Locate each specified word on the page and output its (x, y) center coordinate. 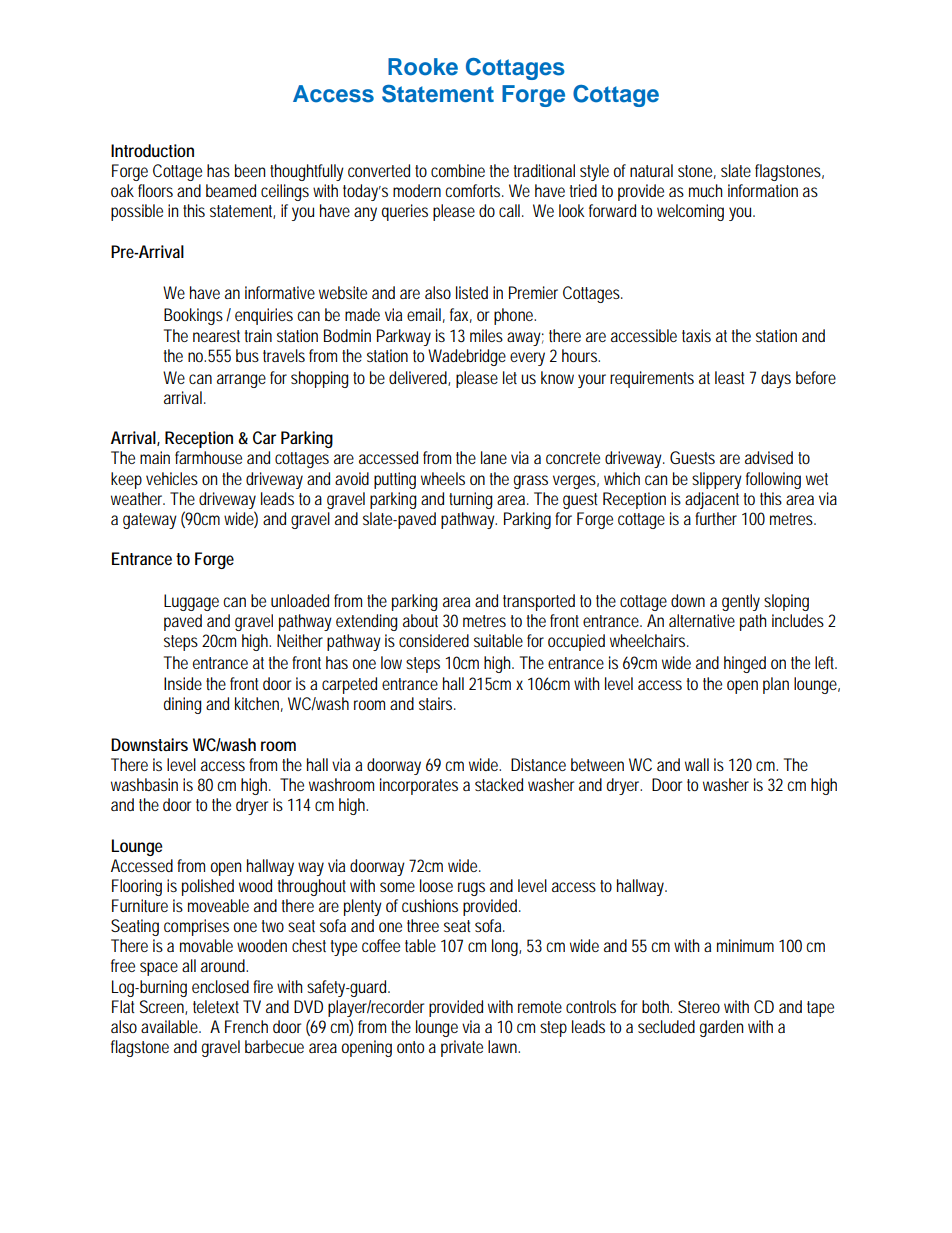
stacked (499, 784)
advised (769, 457)
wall (697, 764)
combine (458, 170)
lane (494, 457)
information (763, 190)
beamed (231, 190)
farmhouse (208, 457)
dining (183, 705)
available (171, 1026)
